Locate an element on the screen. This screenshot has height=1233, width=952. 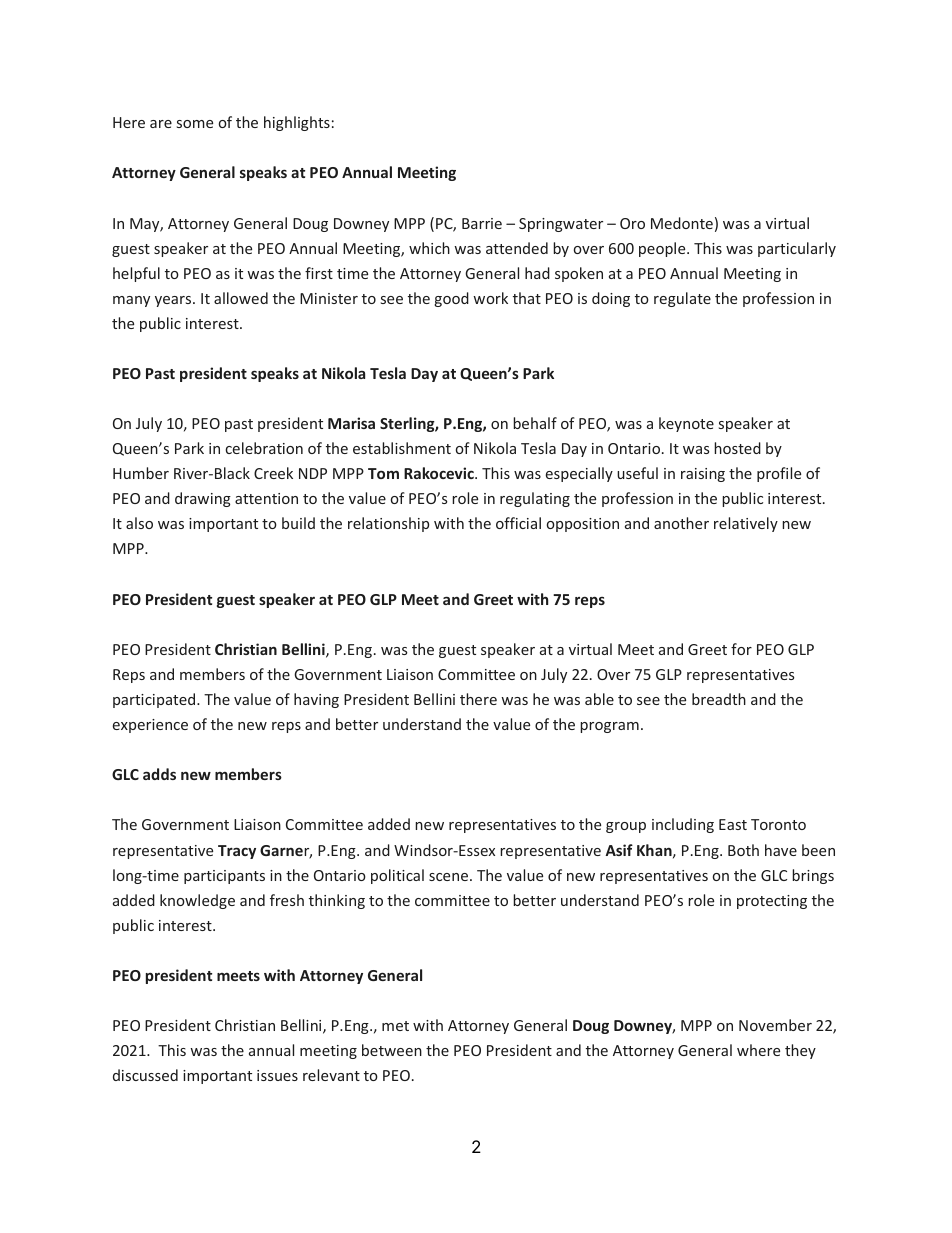
between is located at coordinates (392, 1050).
